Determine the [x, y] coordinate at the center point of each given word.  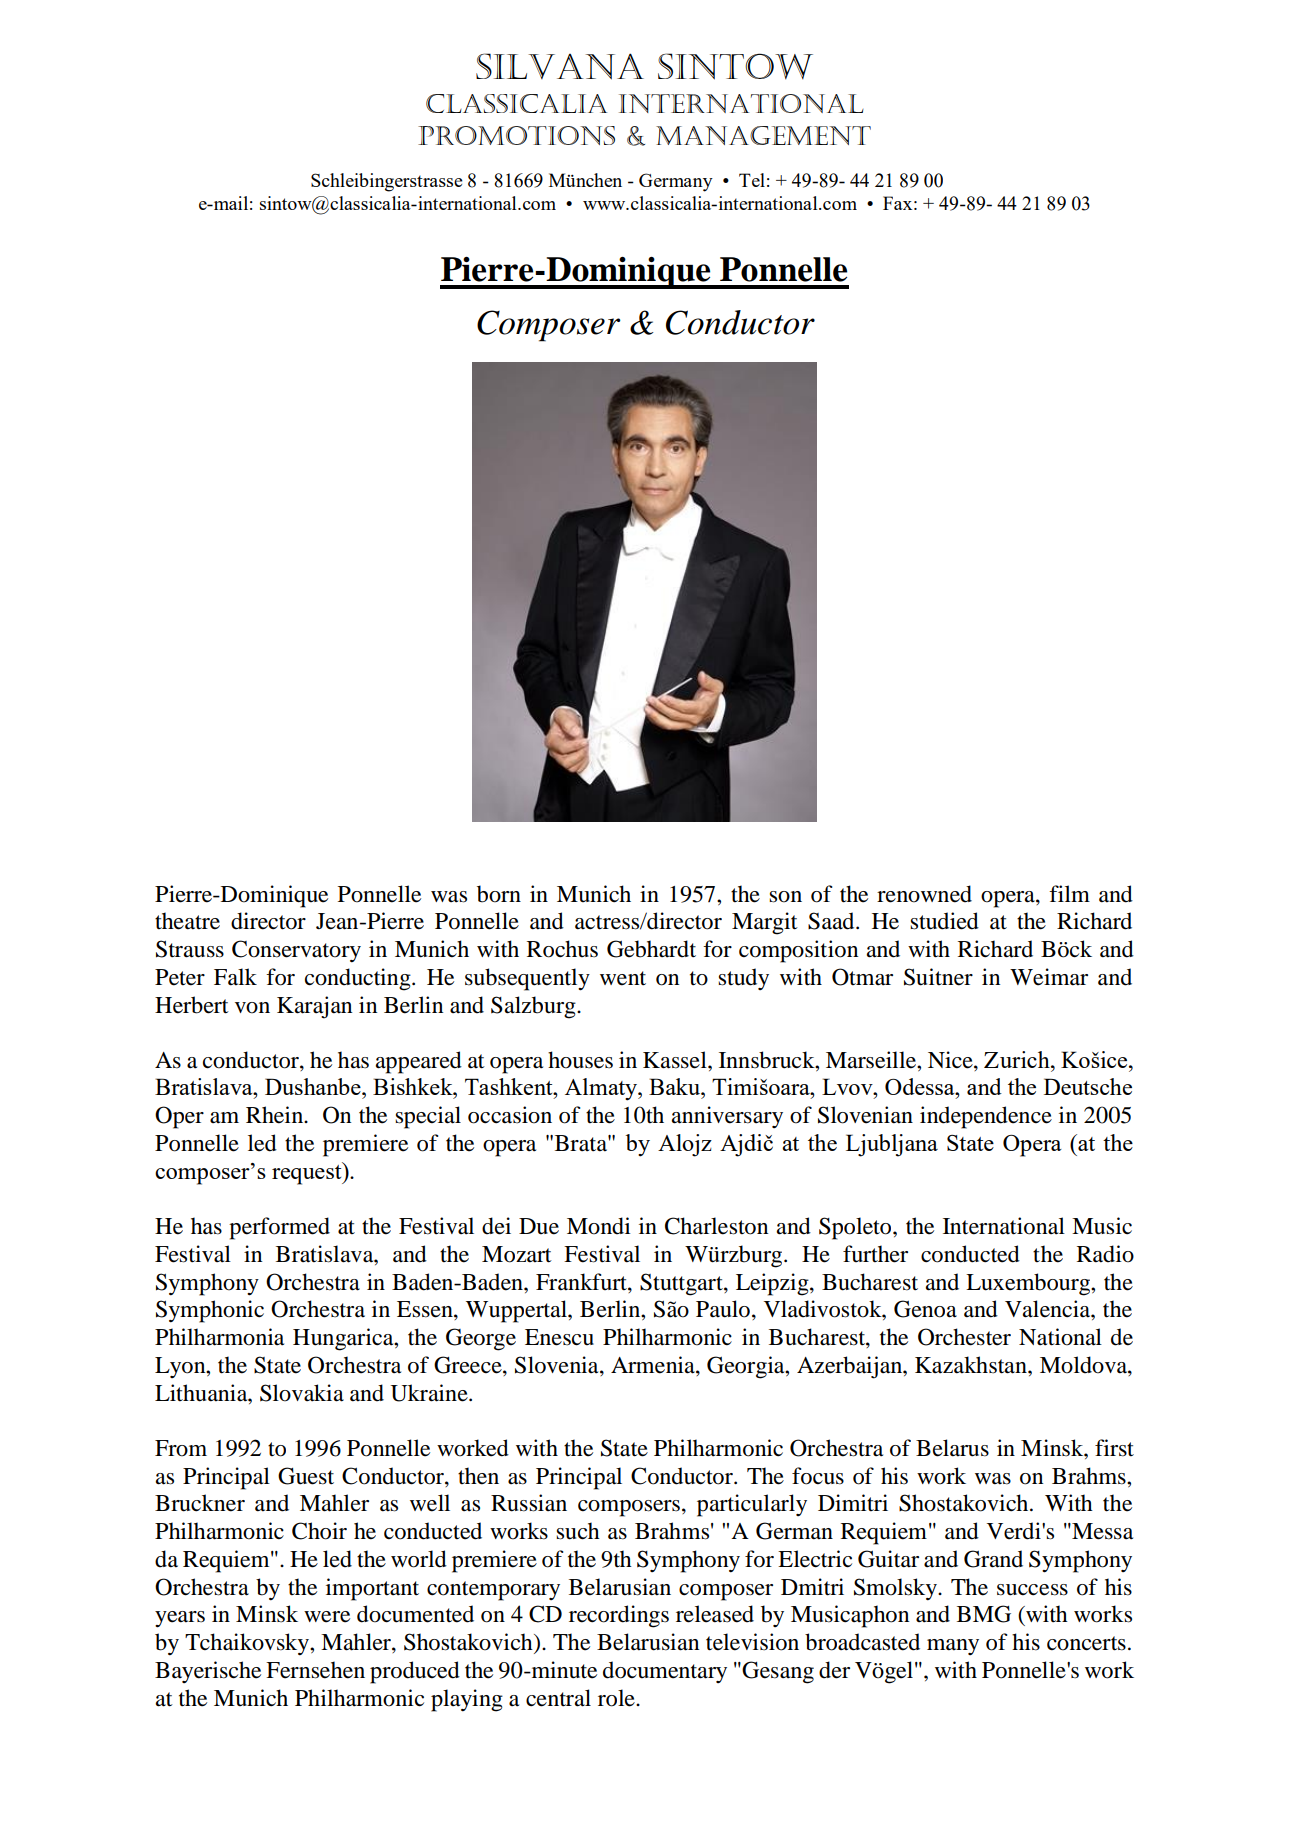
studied [944, 921]
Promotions [516, 135]
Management [763, 135]
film [1069, 893]
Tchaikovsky [248, 1644]
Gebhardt [651, 949]
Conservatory [296, 951]
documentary [665, 1672]
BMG [984, 1614]
